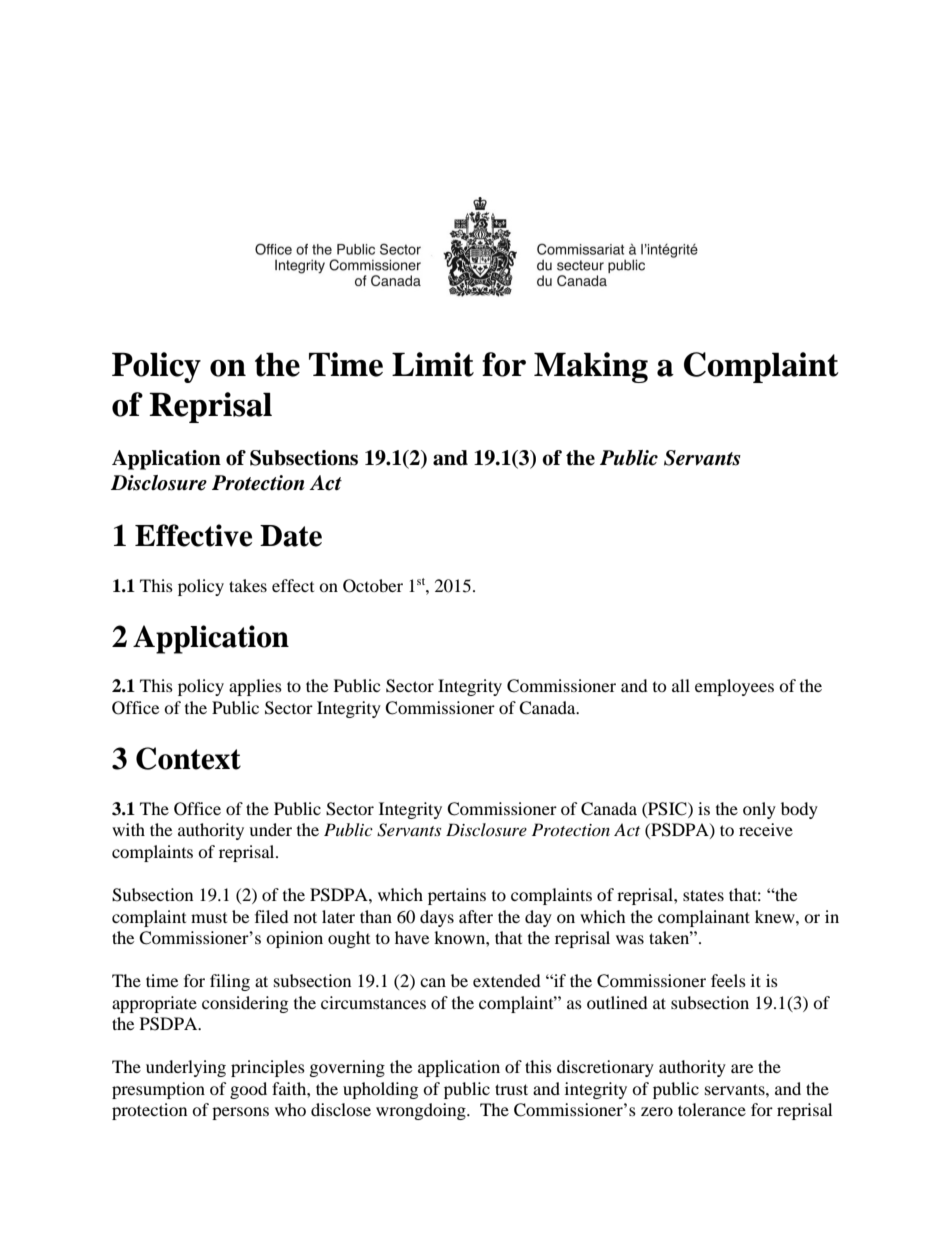  I want to click on tolerance, so click(712, 1109).
